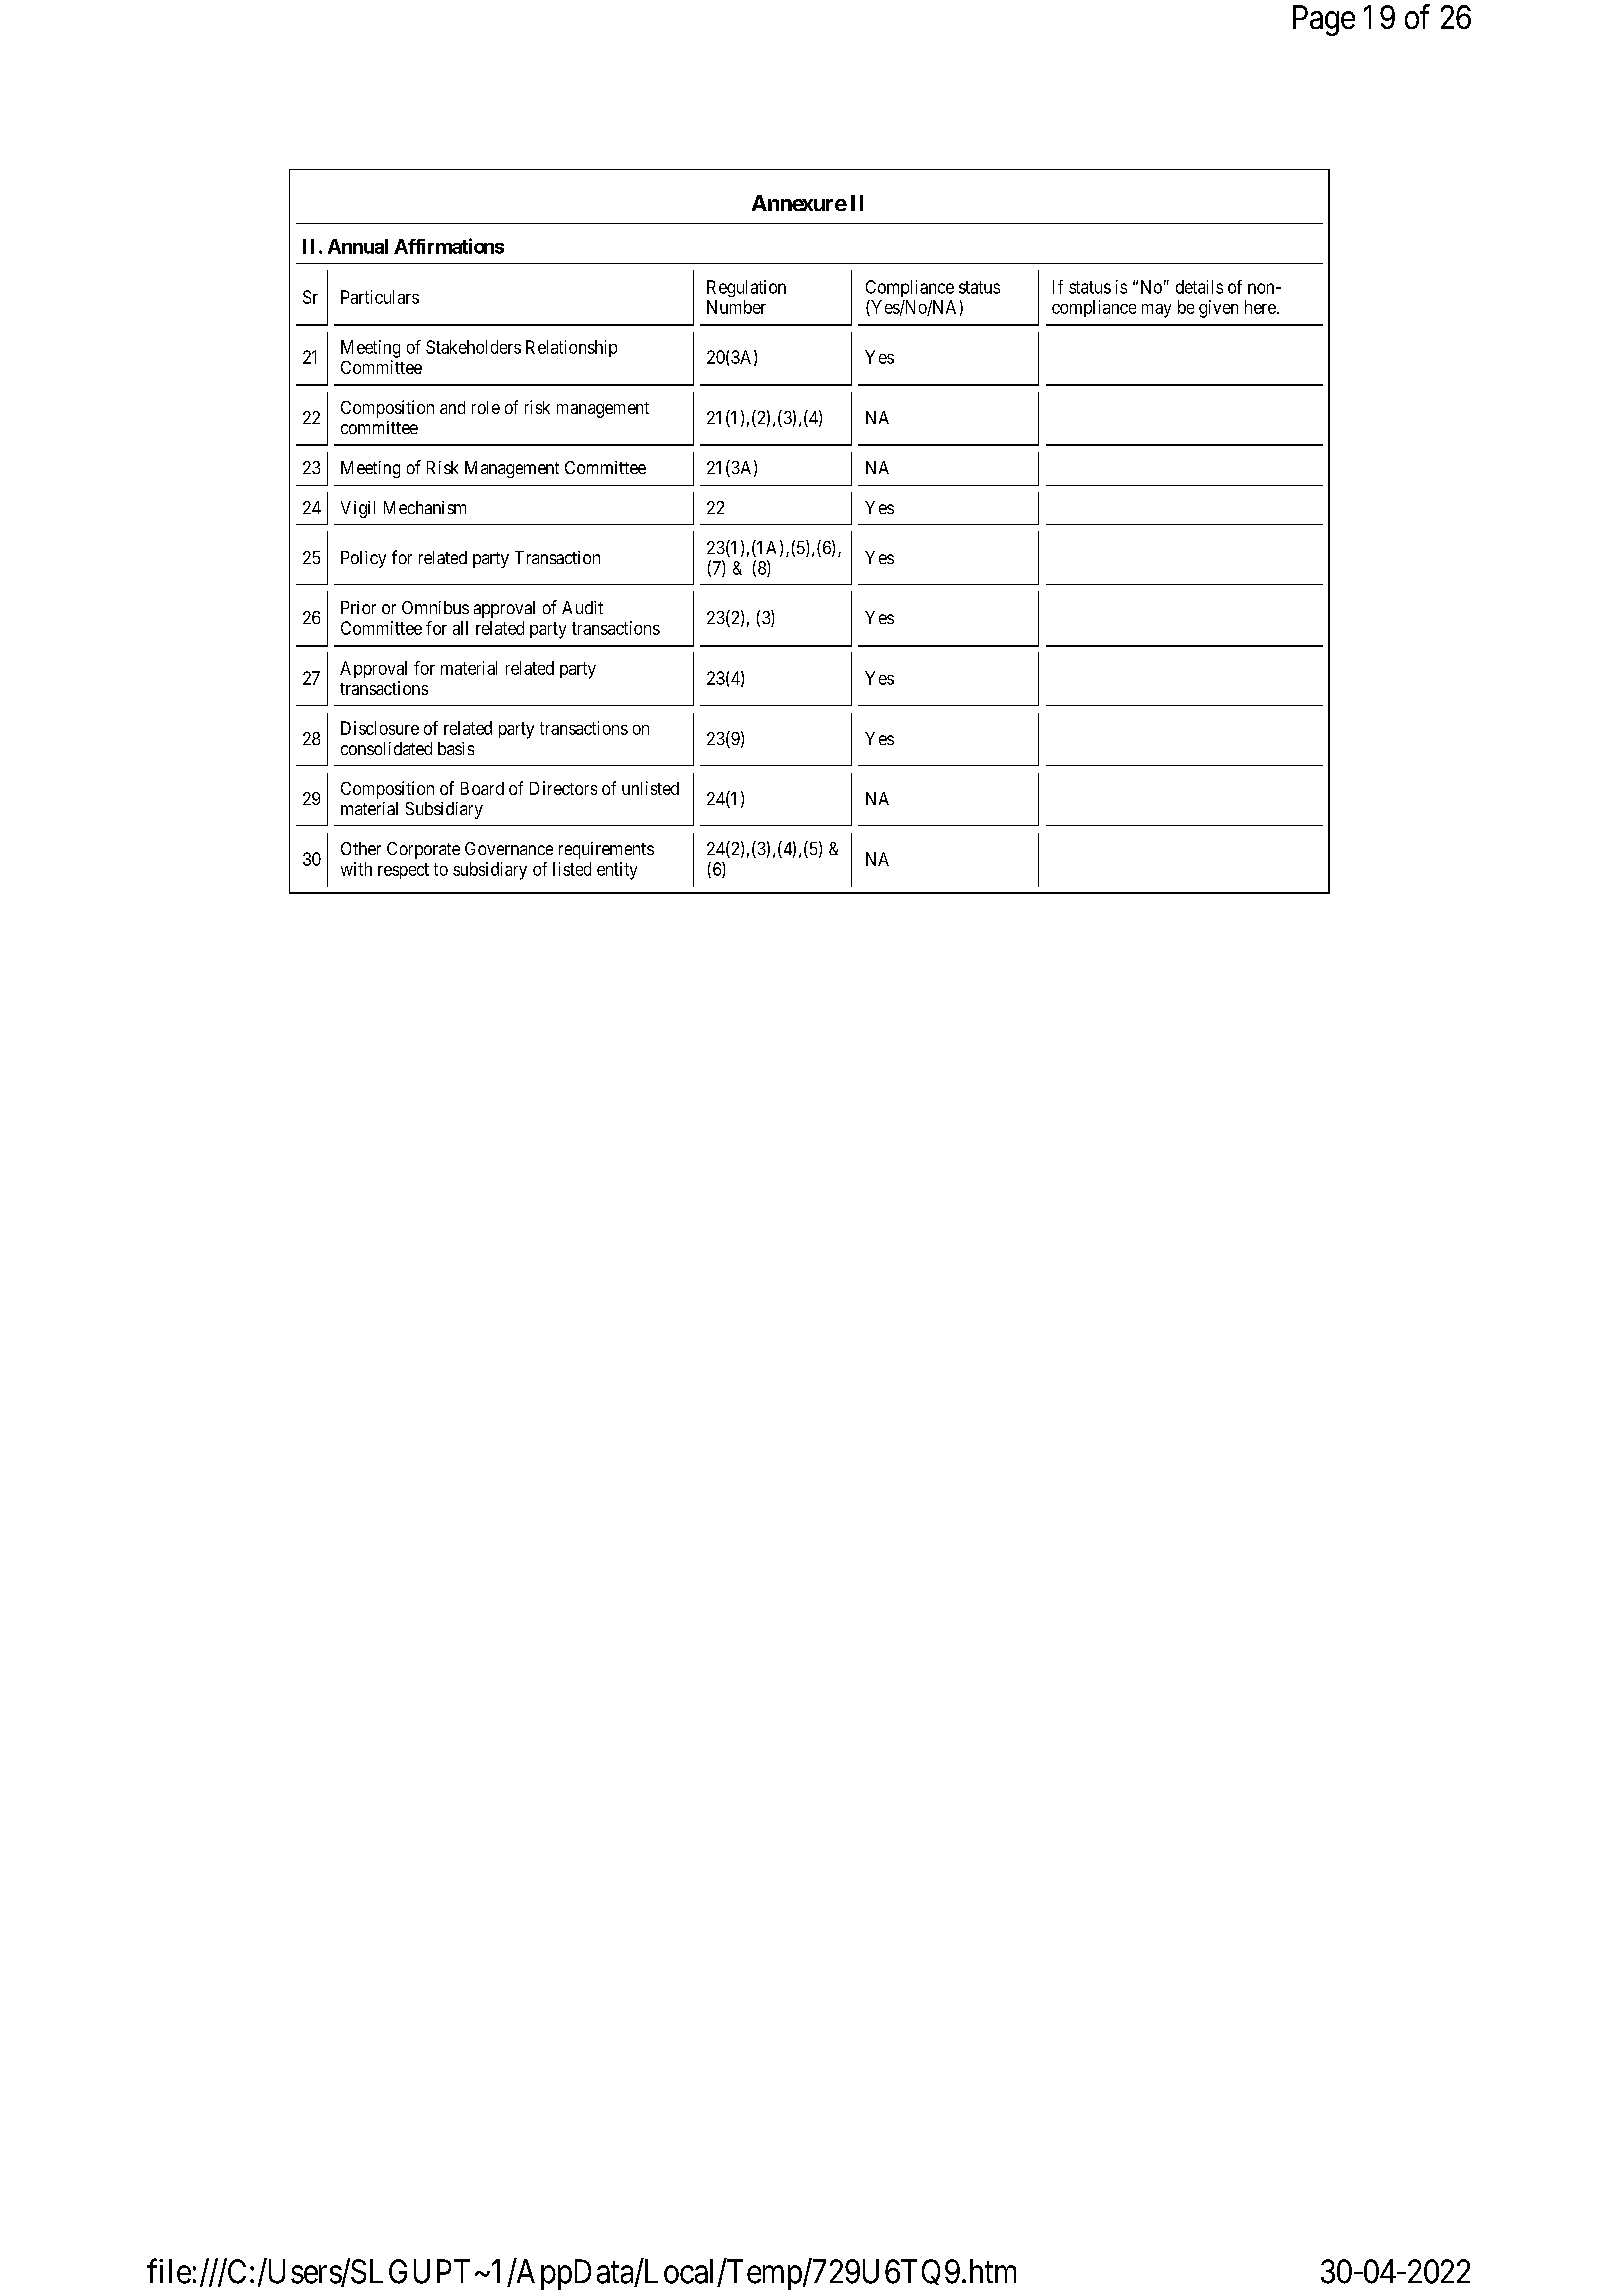 The image size is (1620, 2291). Describe the element at coordinates (435, 607) in the page. I see `Omnibus` at that location.
